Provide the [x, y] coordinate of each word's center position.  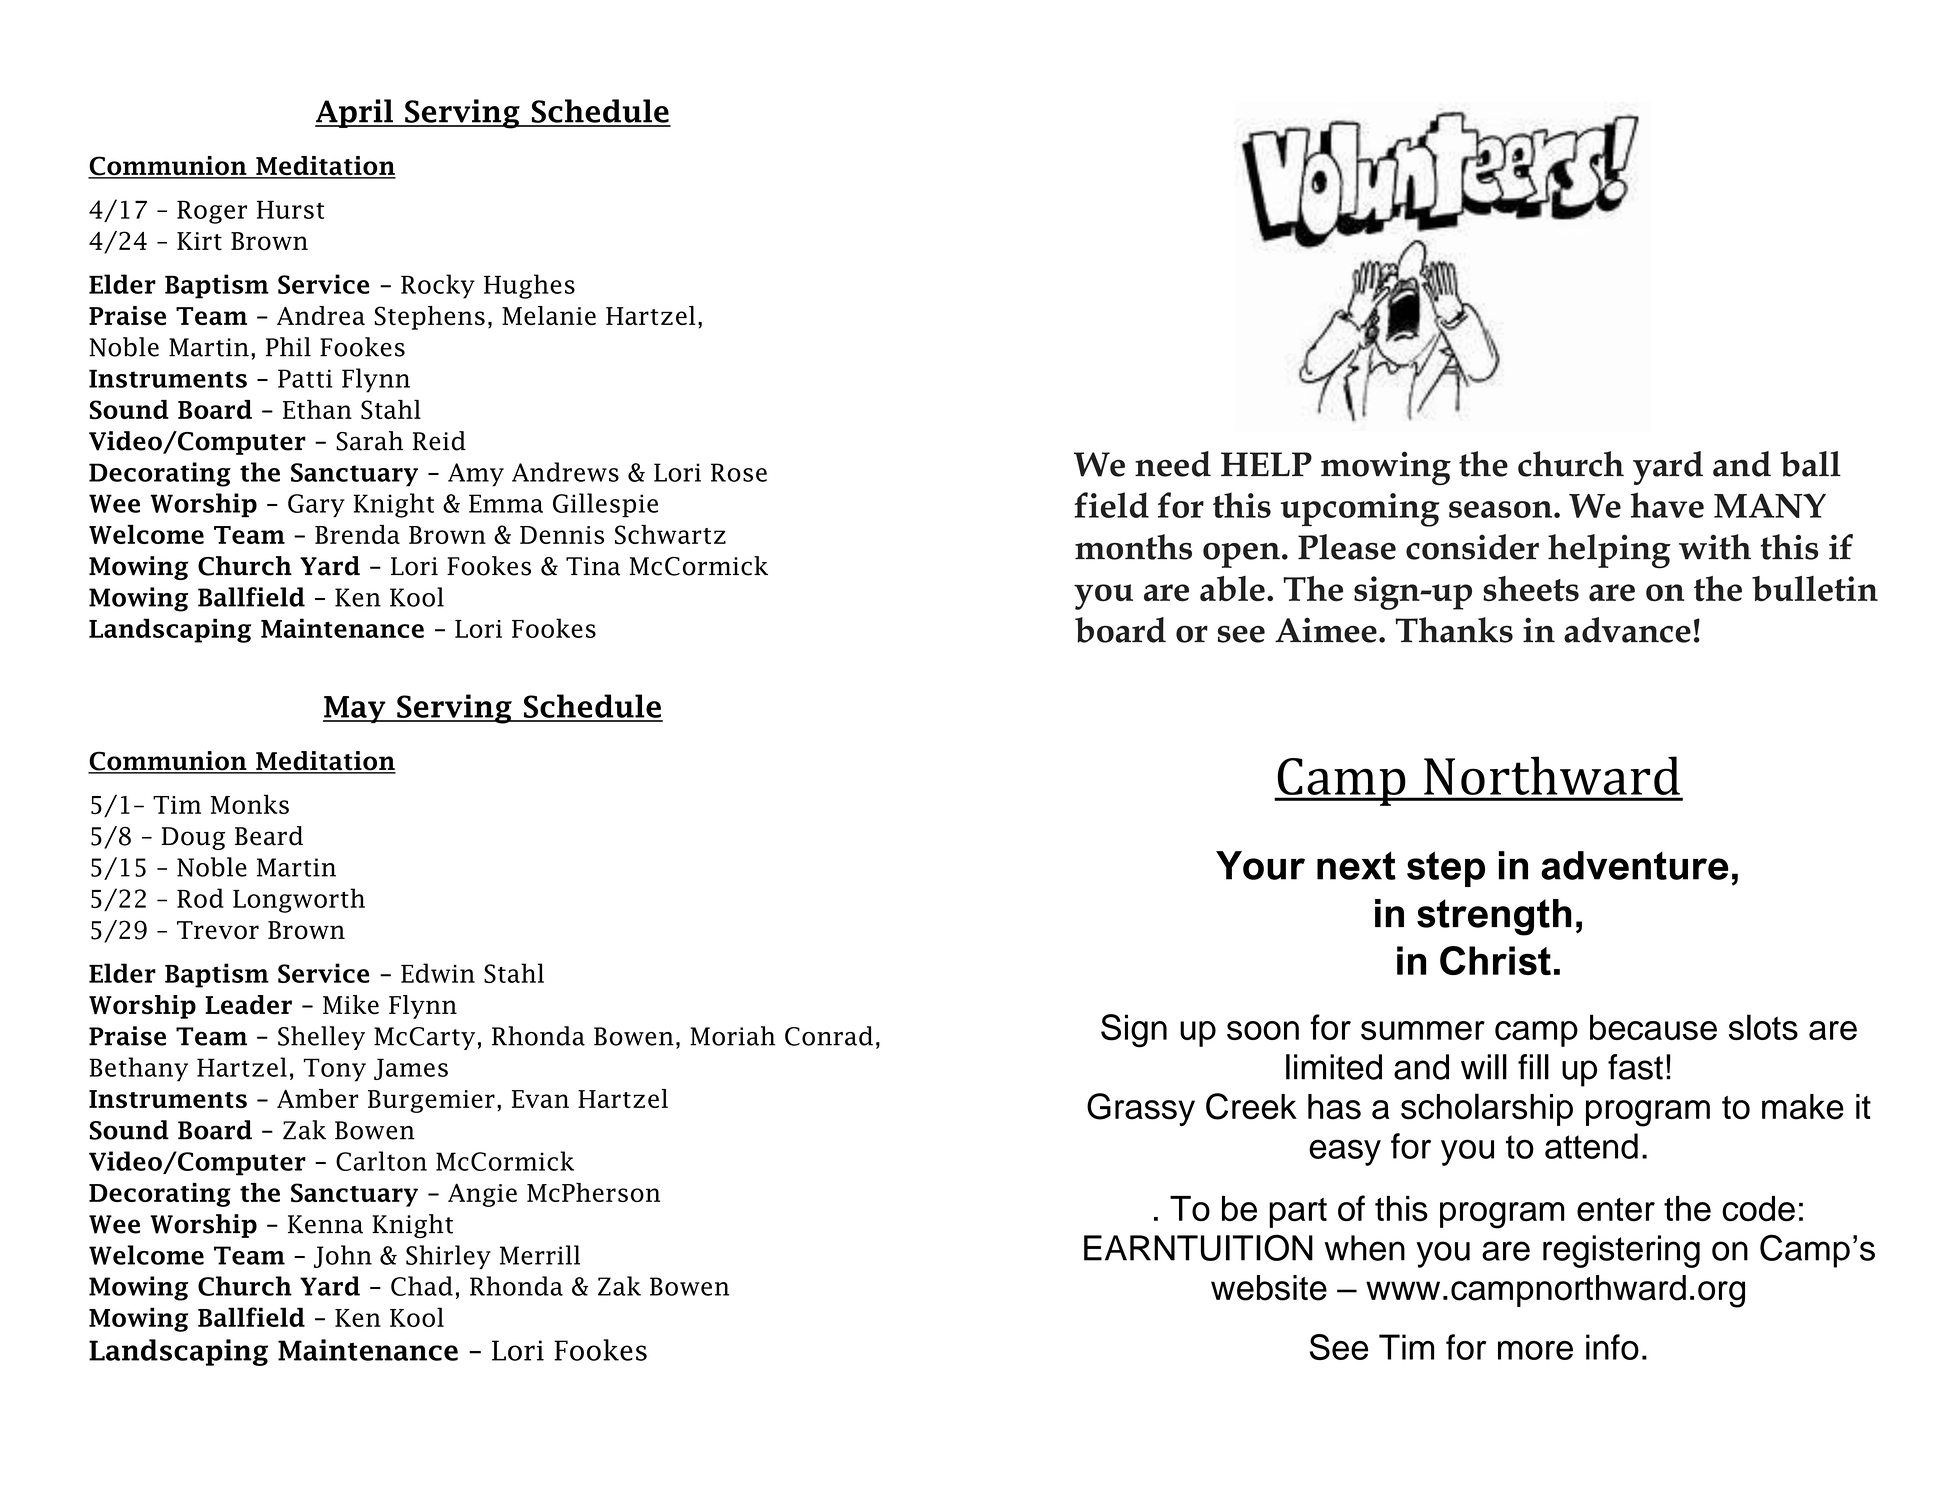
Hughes [529, 286]
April [355, 113]
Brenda [357, 534]
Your [1260, 865]
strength [1494, 917]
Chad [422, 1286]
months [1133, 547]
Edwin [438, 973]
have [1667, 505]
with [1715, 547]
